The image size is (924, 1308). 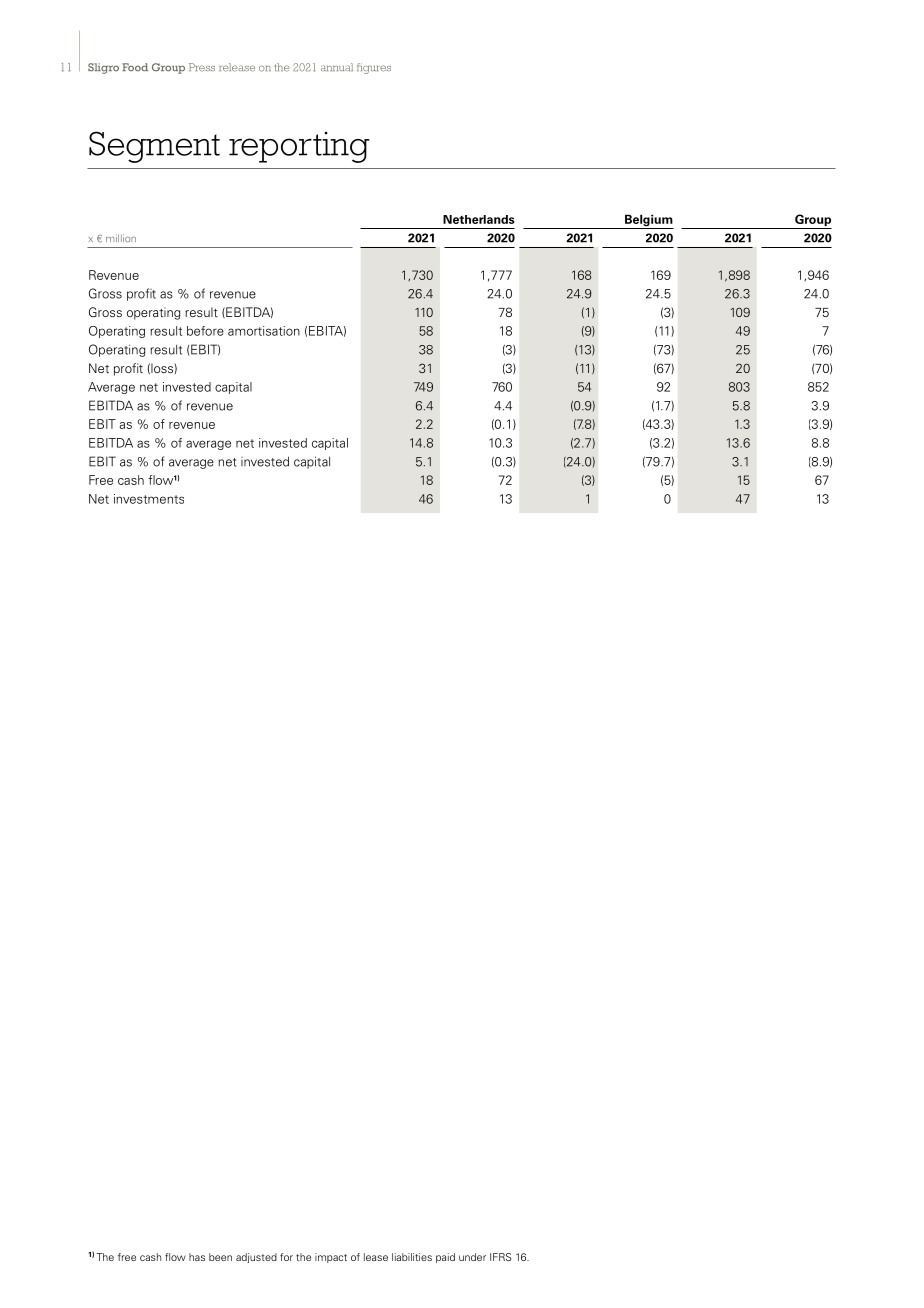 What do you see at coordinates (412, 1257) in the page?
I see `liabilities` at bounding box center [412, 1257].
